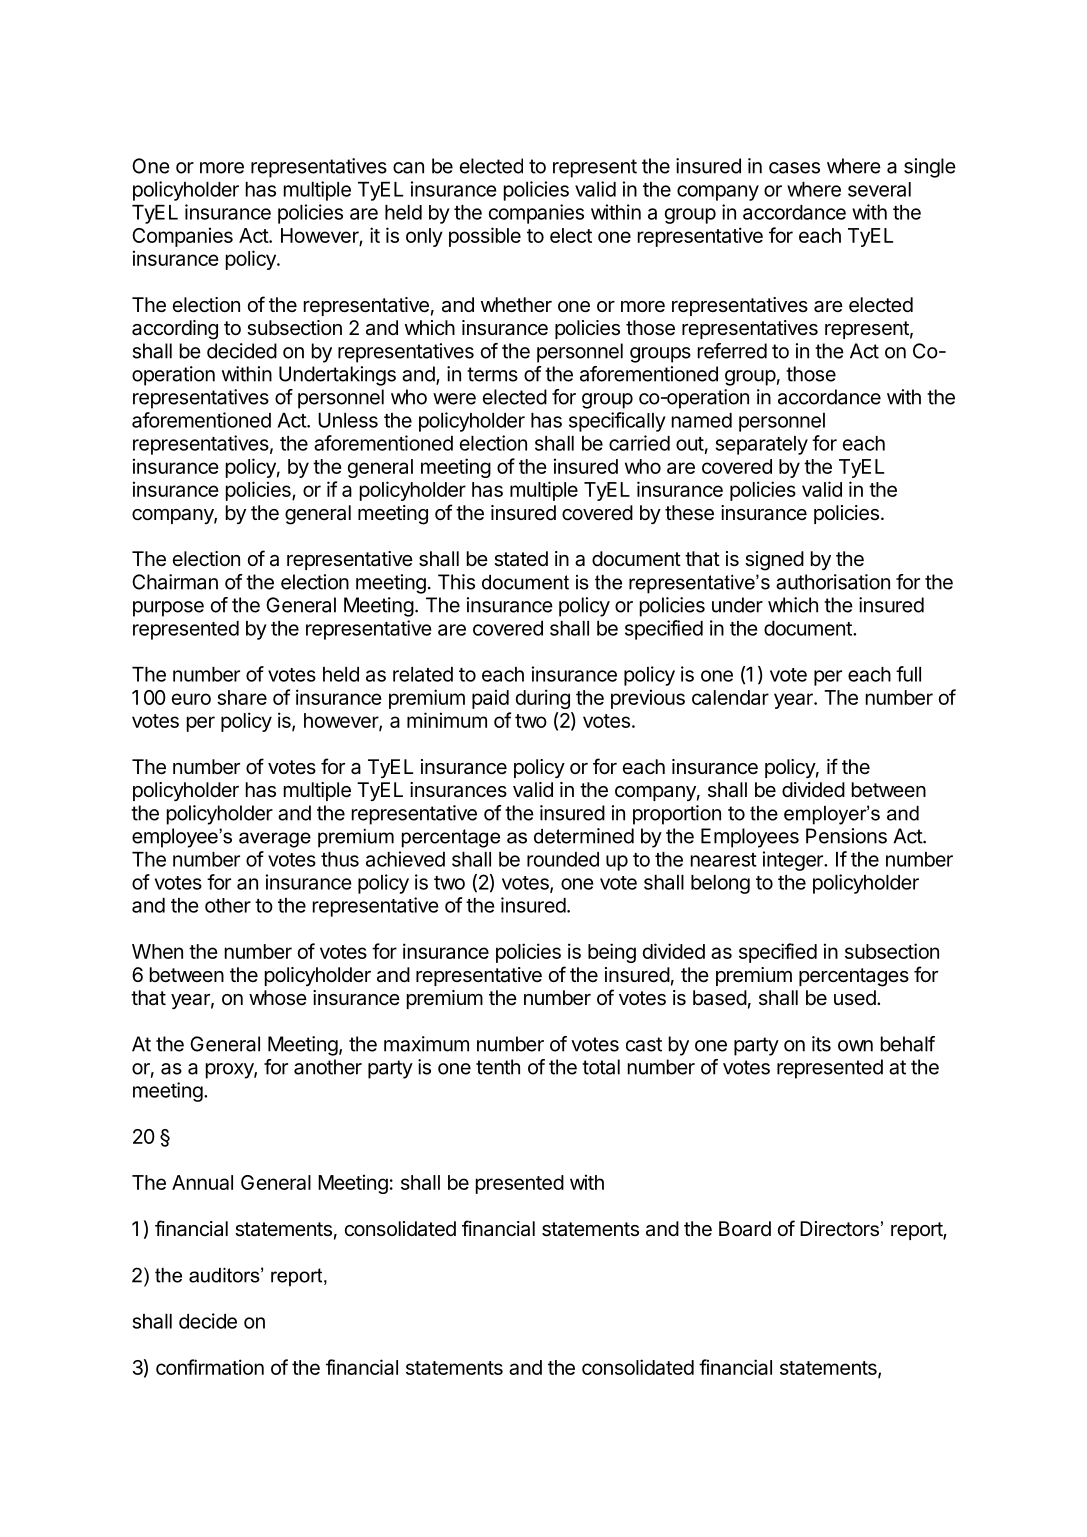 This page has width=1087, height=1537. I want to click on possible, so click(485, 237).
